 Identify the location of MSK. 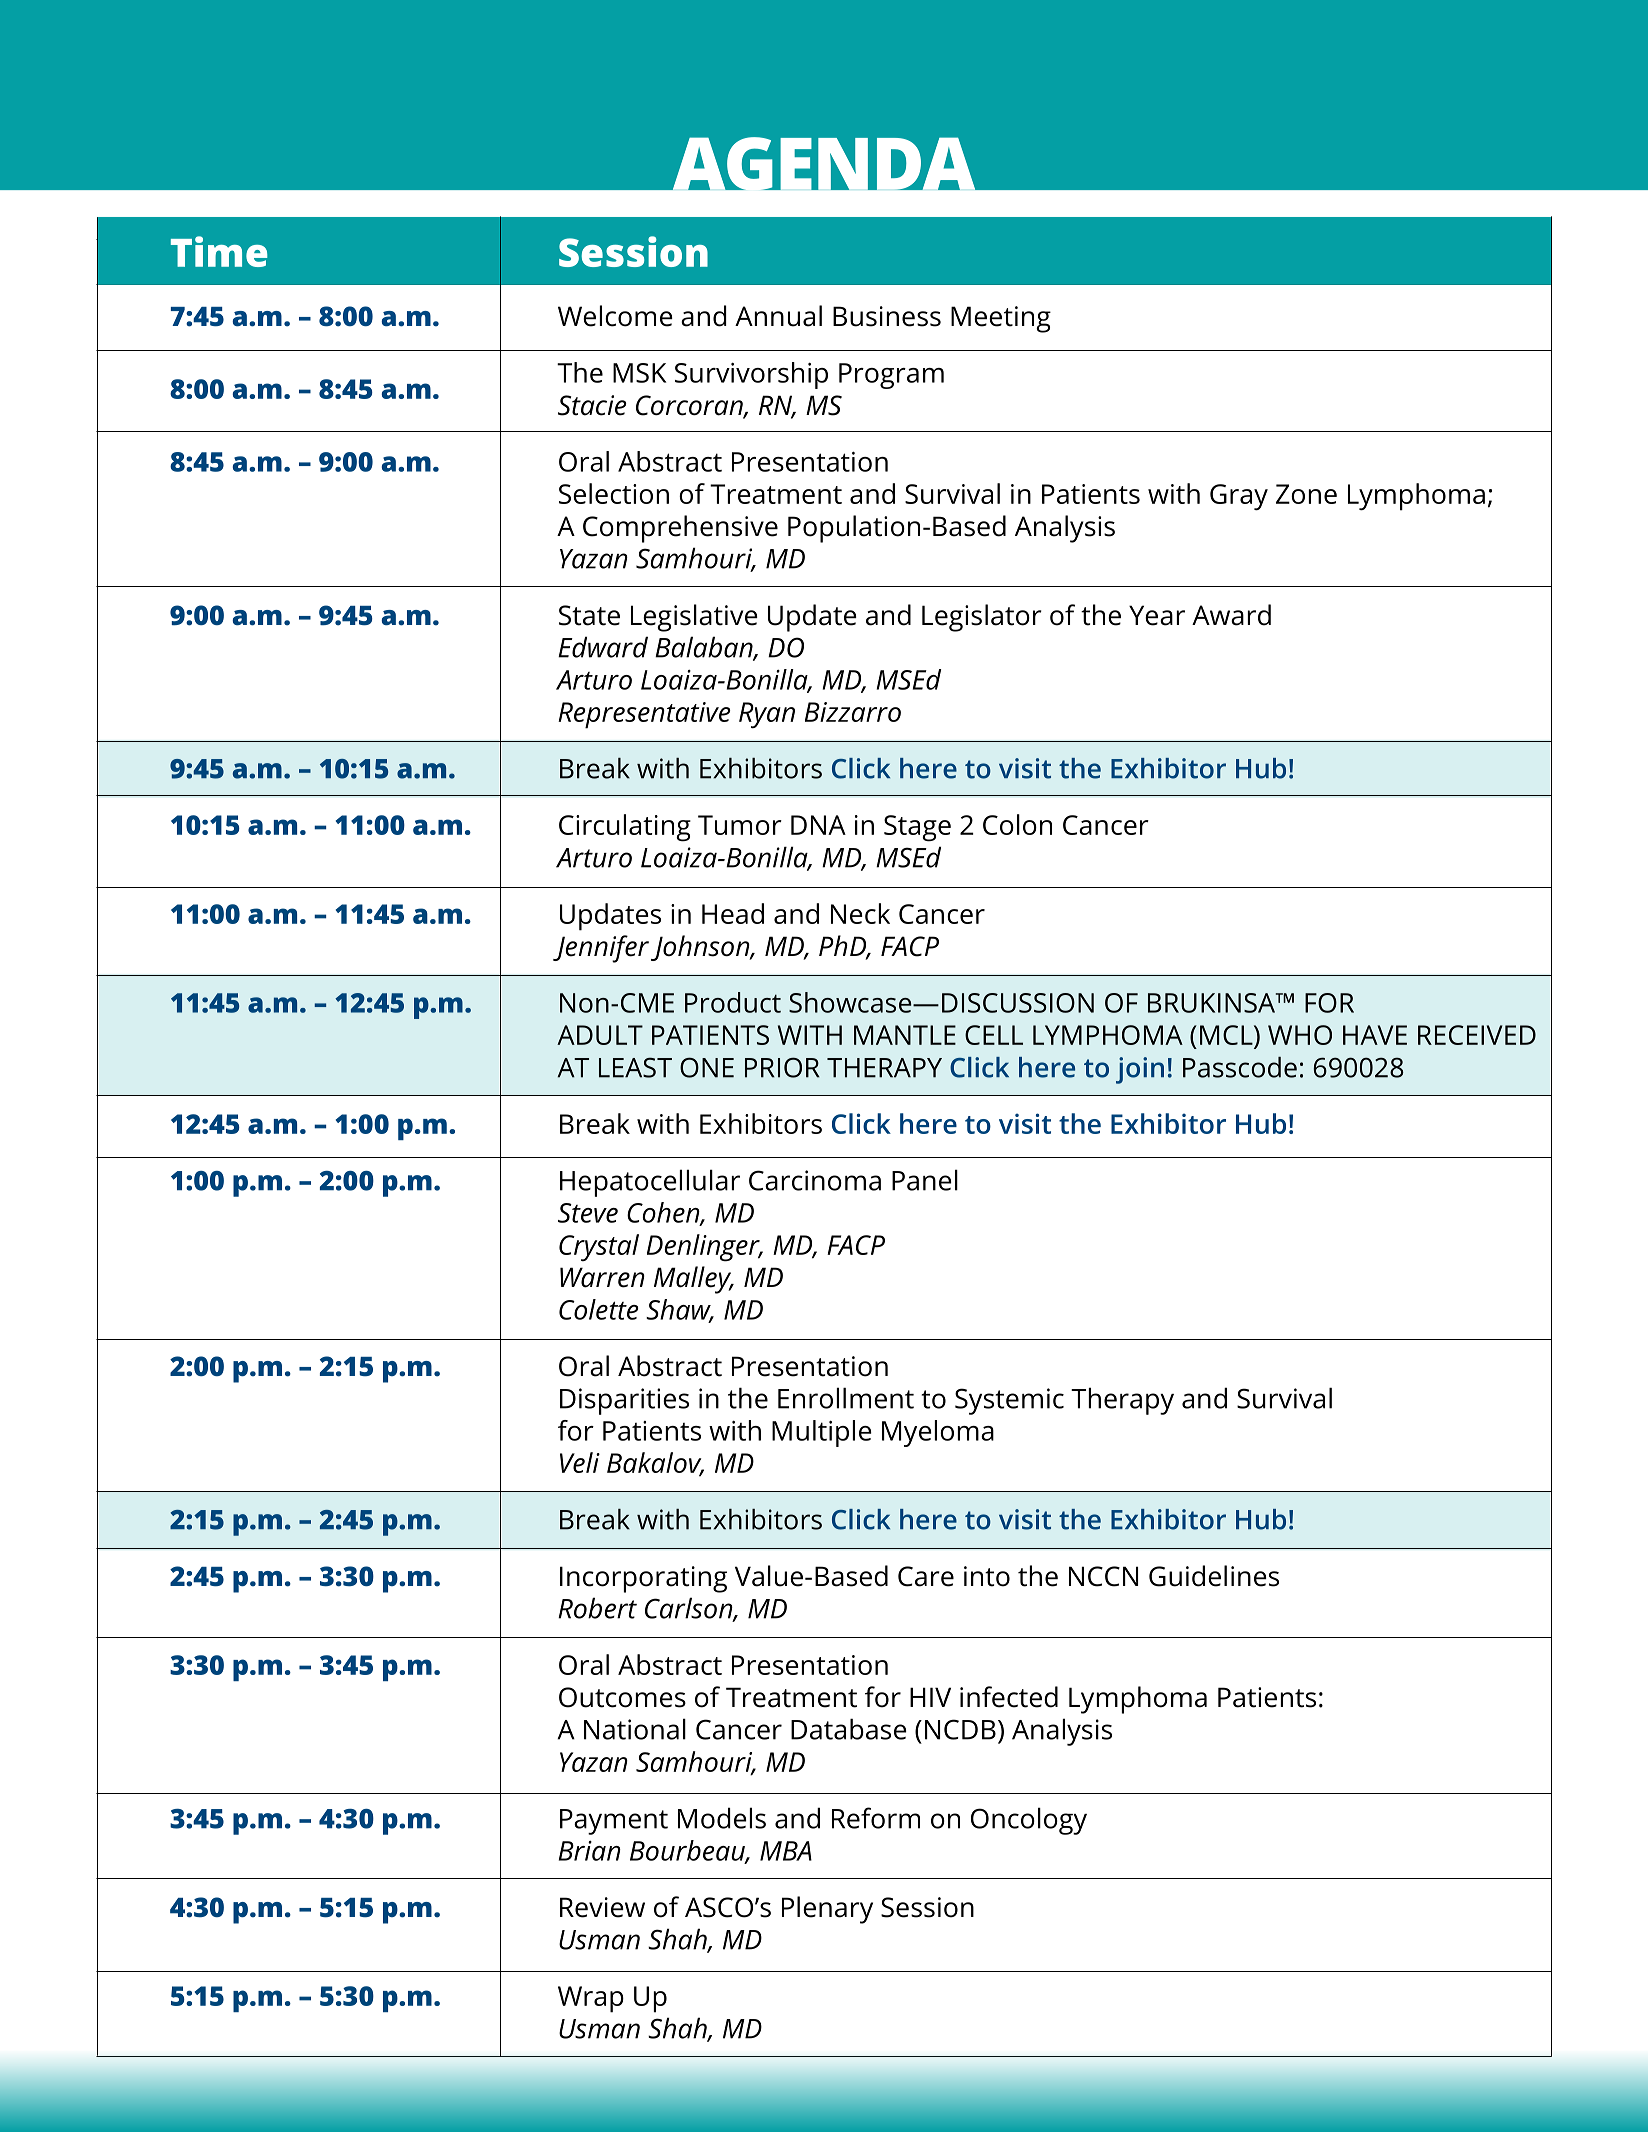
(639, 373).
